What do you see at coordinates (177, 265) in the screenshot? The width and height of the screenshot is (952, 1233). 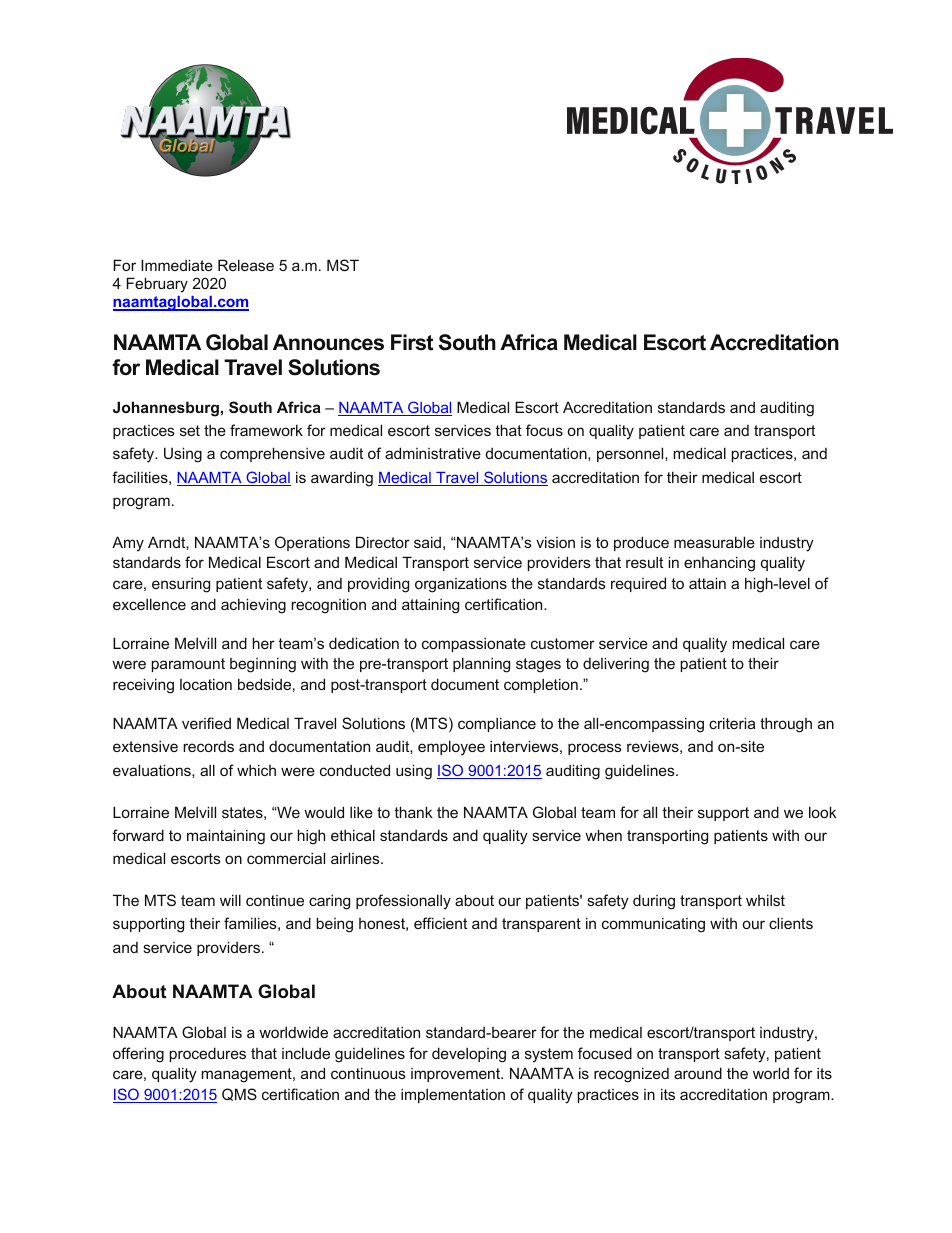 I see `Immediate` at bounding box center [177, 265].
